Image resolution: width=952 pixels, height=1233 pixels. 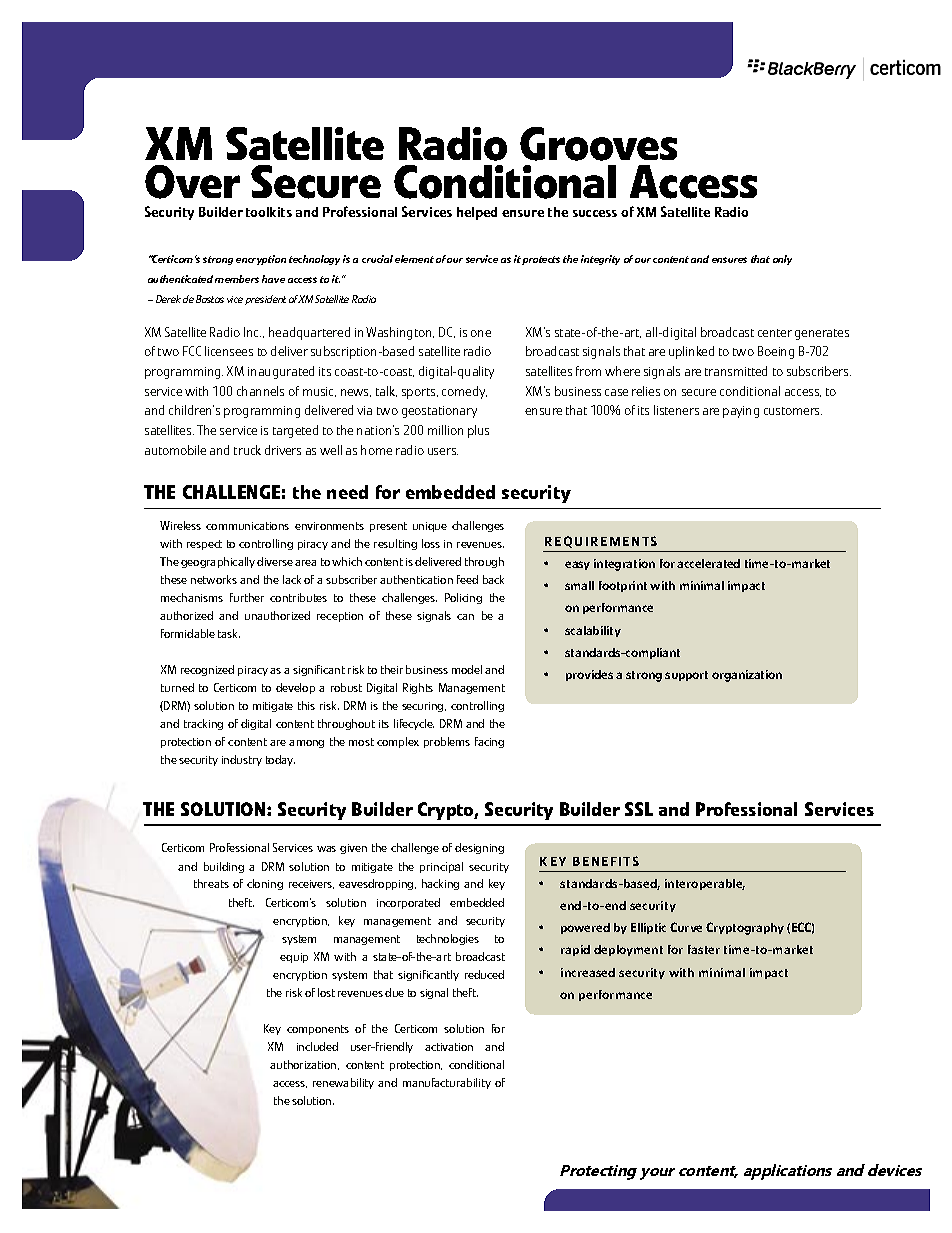 What do you see at coordinates (477, 213) in the screenshot?
I see `helped` at bounding box center [477, 213].
